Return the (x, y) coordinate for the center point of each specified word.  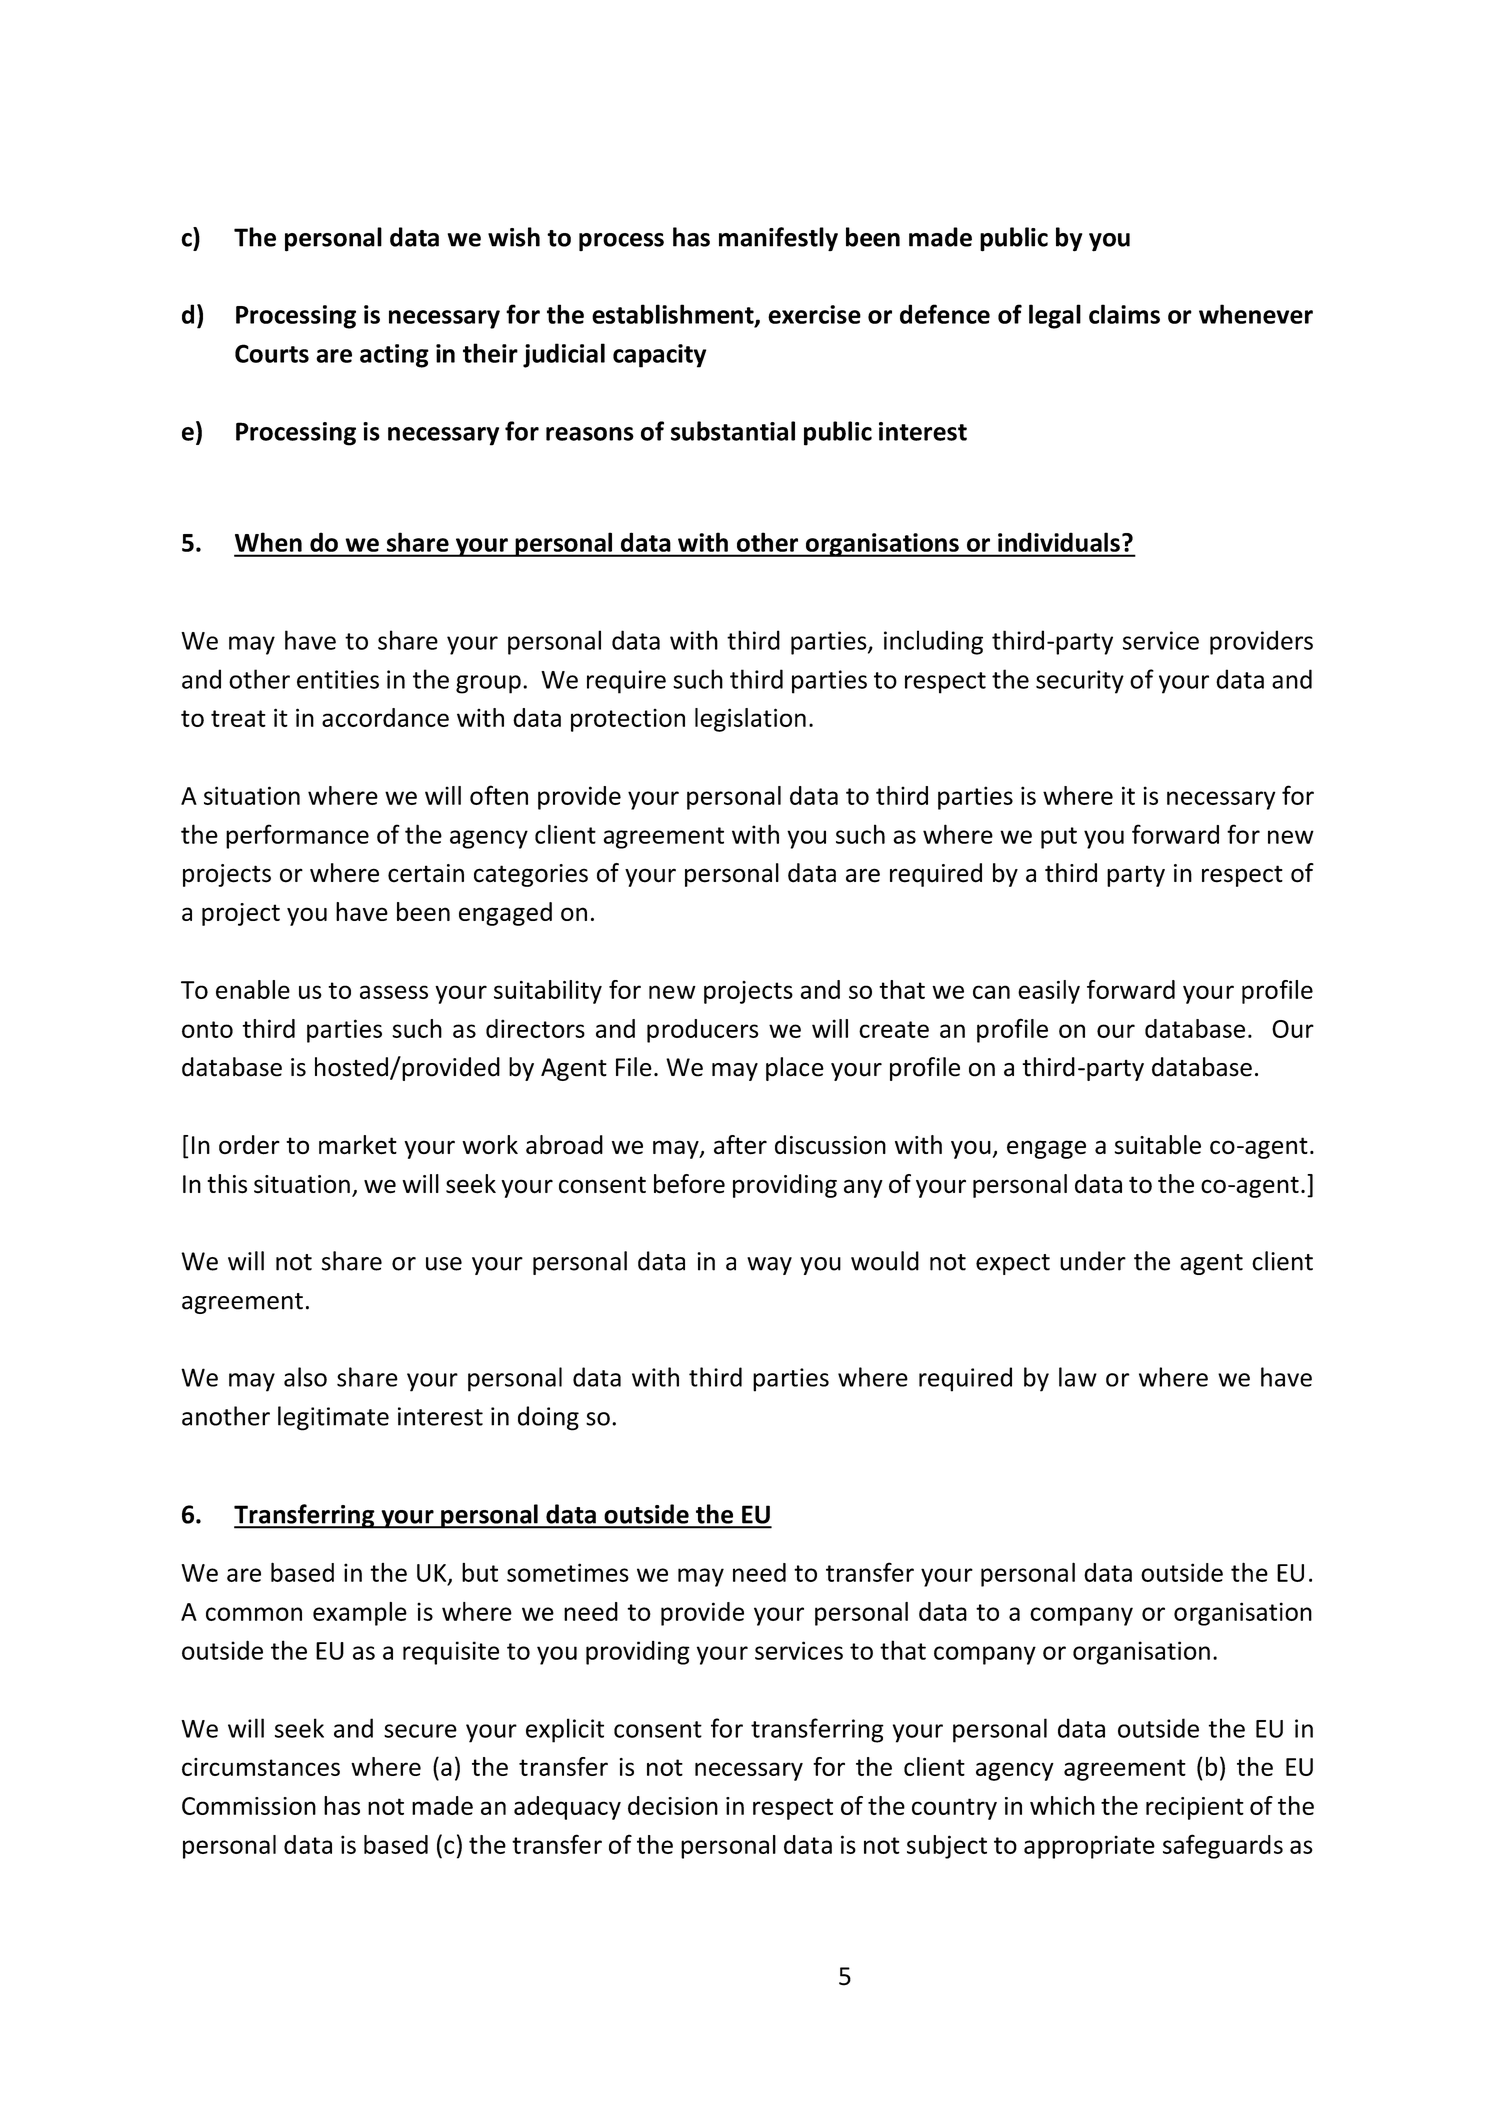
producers (702, 1031)
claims (1124, 314)
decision (673, 1805)
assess (394, 992)
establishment (674, 315)
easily (1049, 992)
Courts (272, 353)
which (1062, 1805)
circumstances (261, 1767)
